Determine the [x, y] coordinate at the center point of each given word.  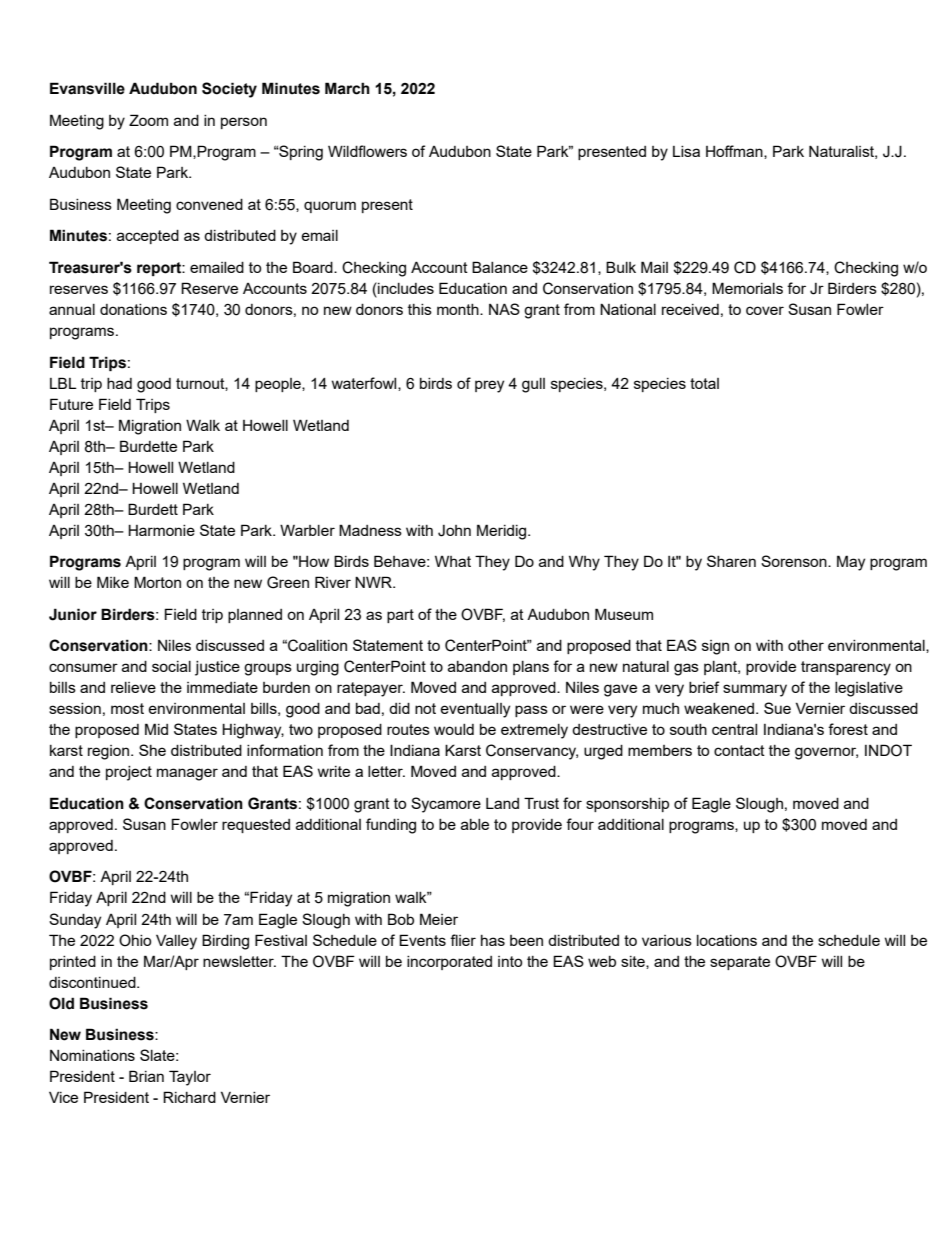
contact [739, 750]
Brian [146, 1076]
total [704, 383]
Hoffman [735, 152]
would [454, 729]
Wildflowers [367, 151]
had [119, 383]
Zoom [148, 120]
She [152, 750]
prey [489, 386]
